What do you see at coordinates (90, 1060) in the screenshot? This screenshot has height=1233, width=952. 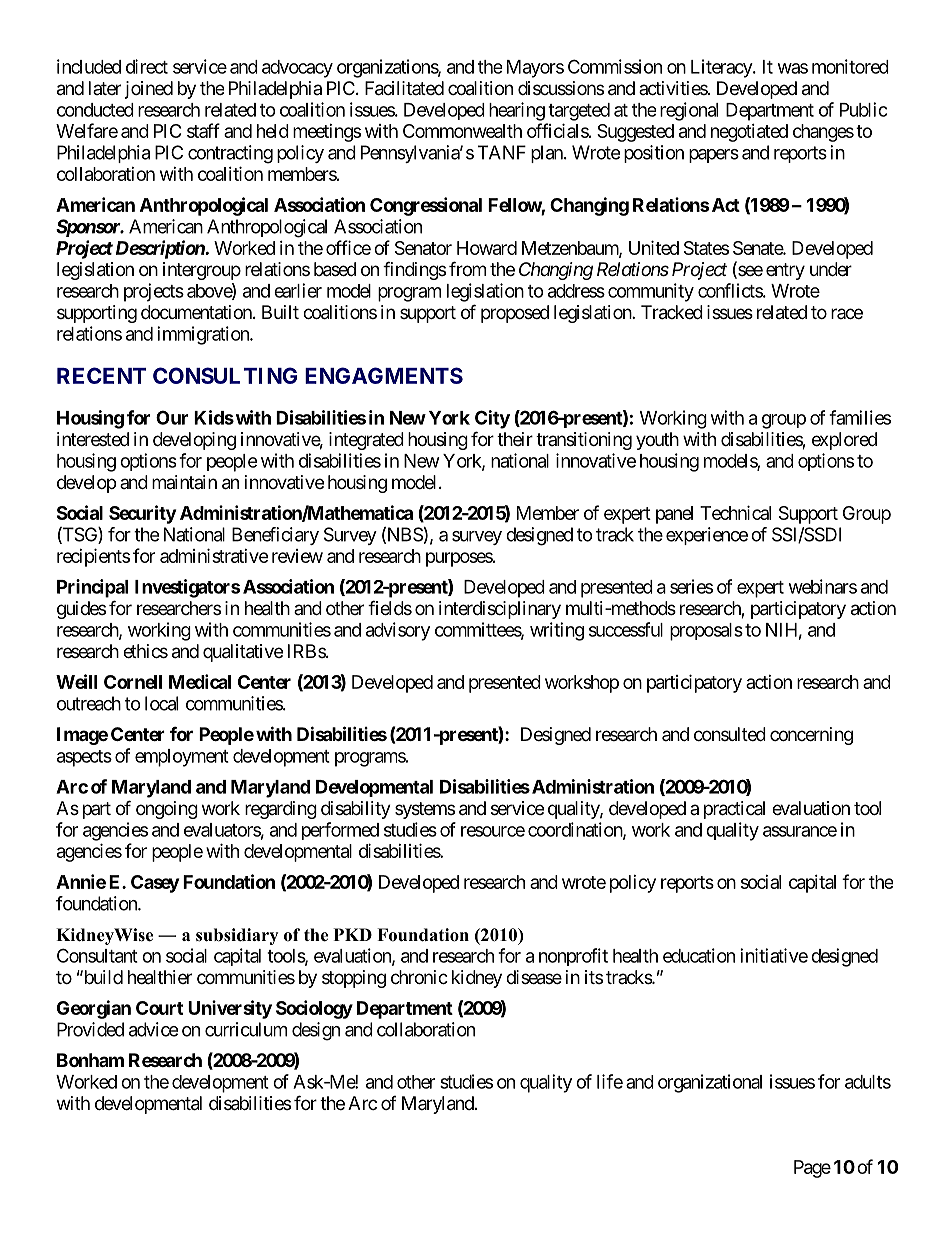 I see `Bonham` at bounding box center [90, 1060].
